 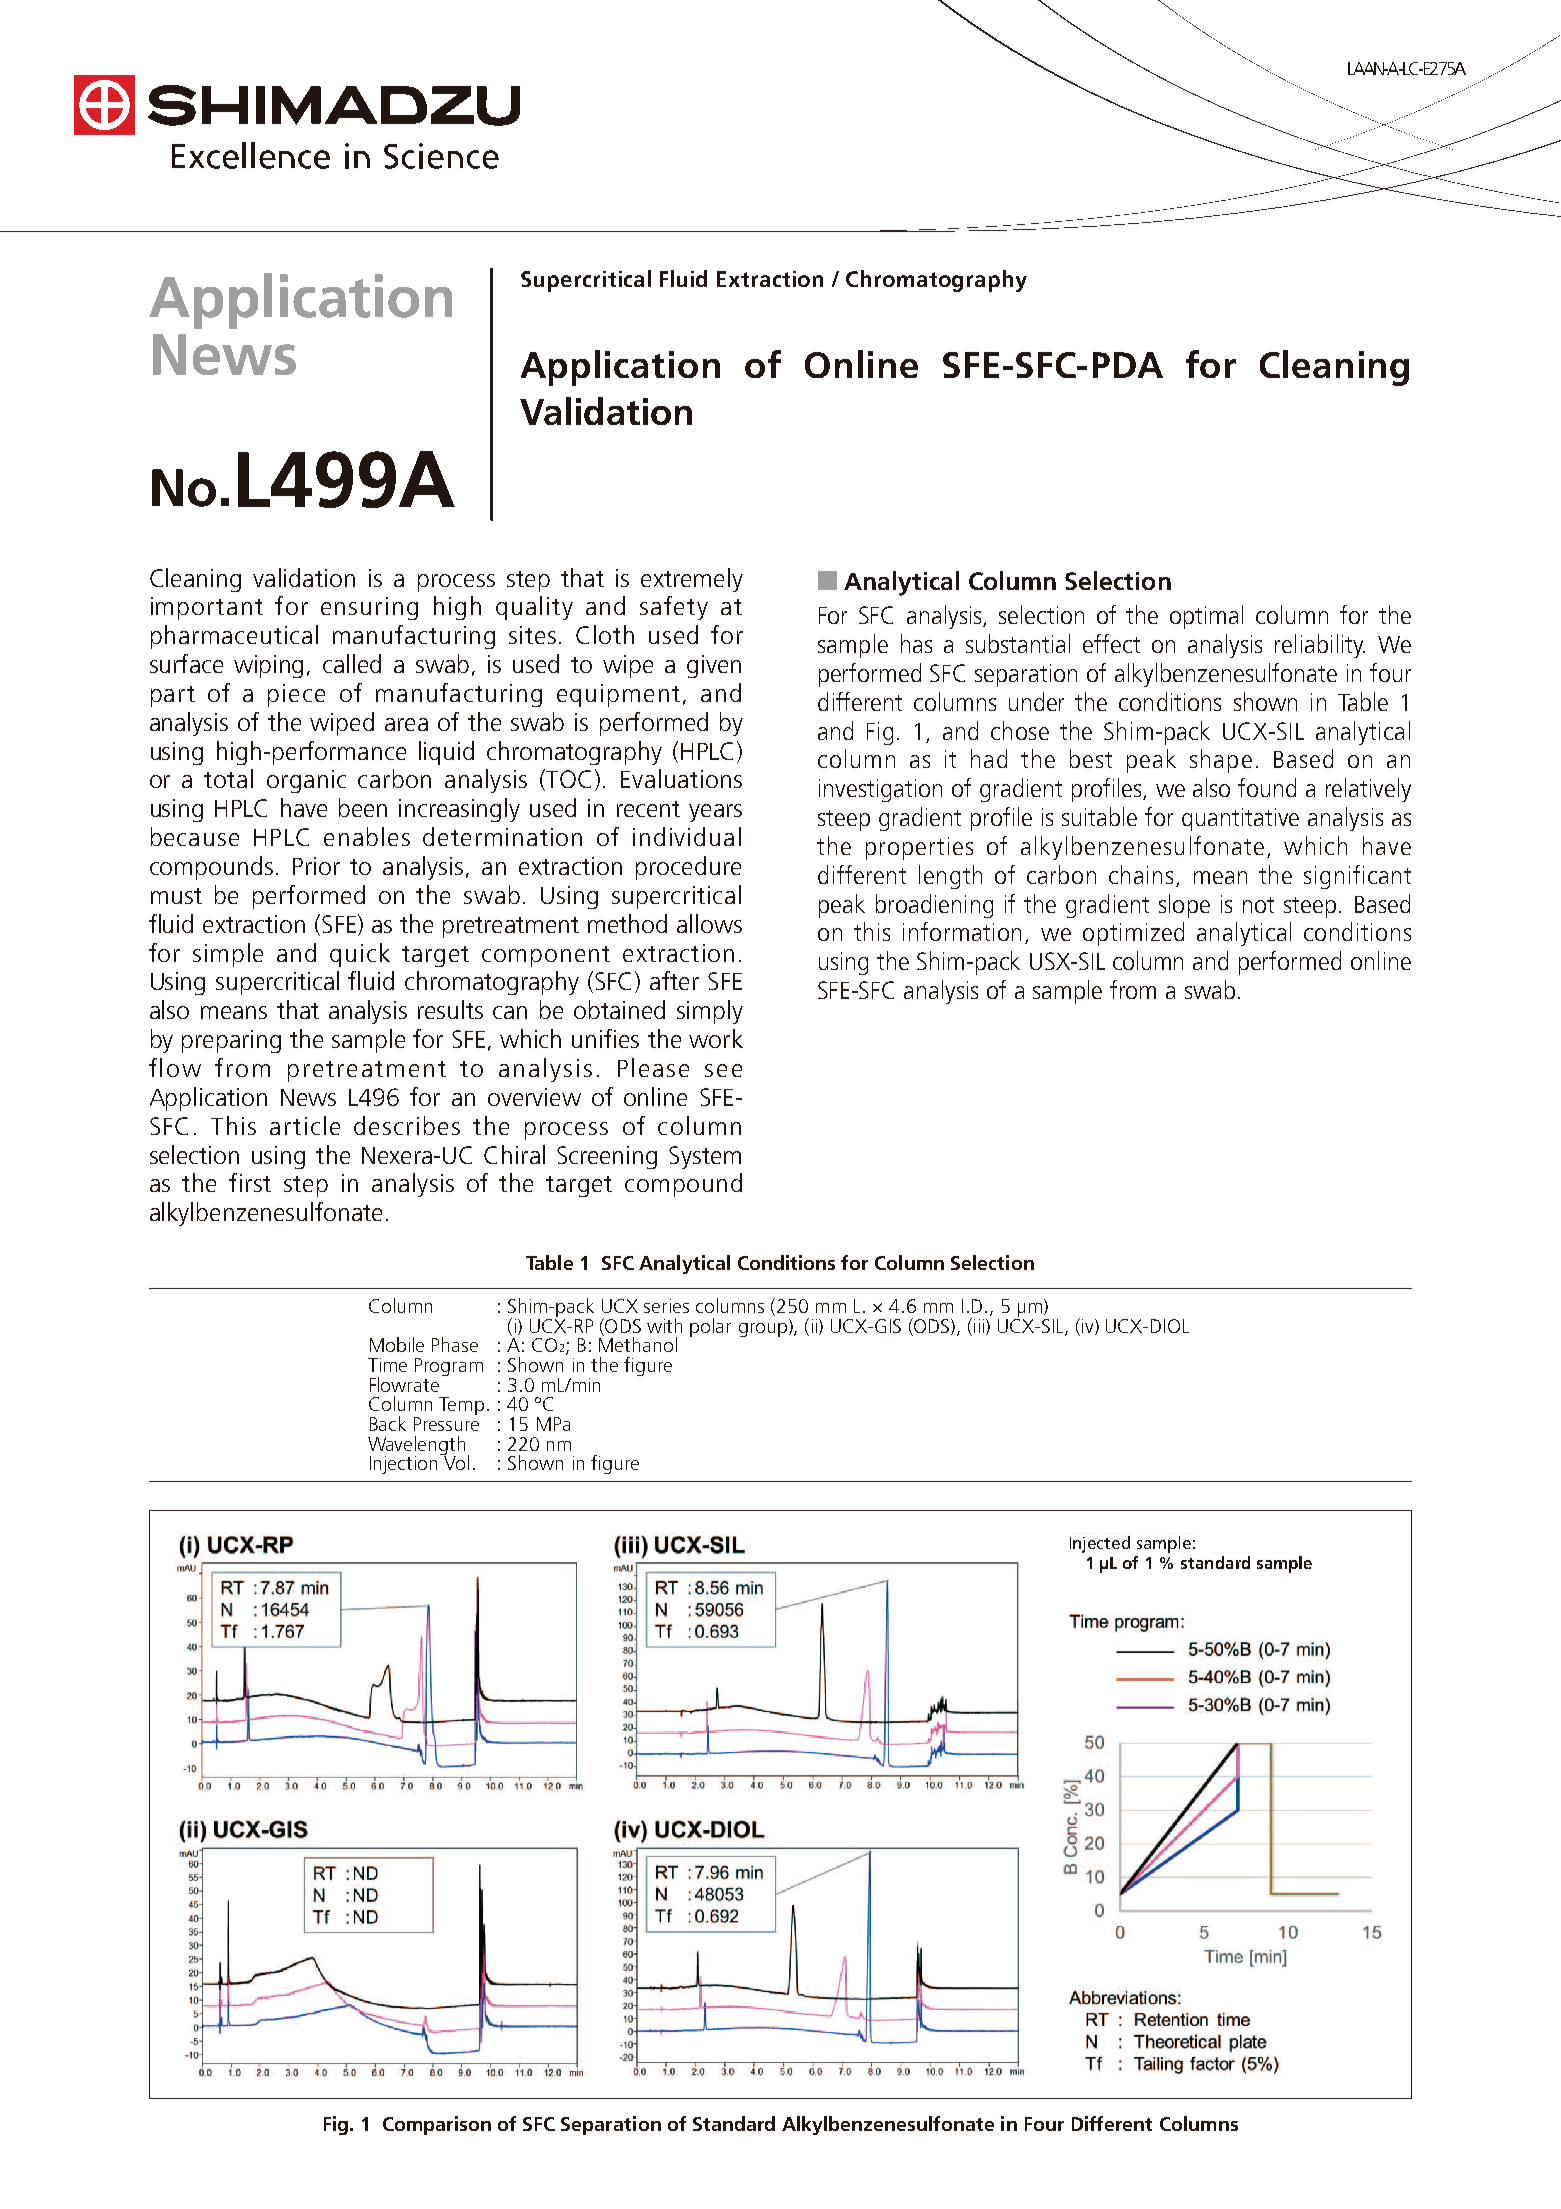 What do you see at coordinates (714, 666) in the image?
I see `given` at bounding box center [714, 666].
